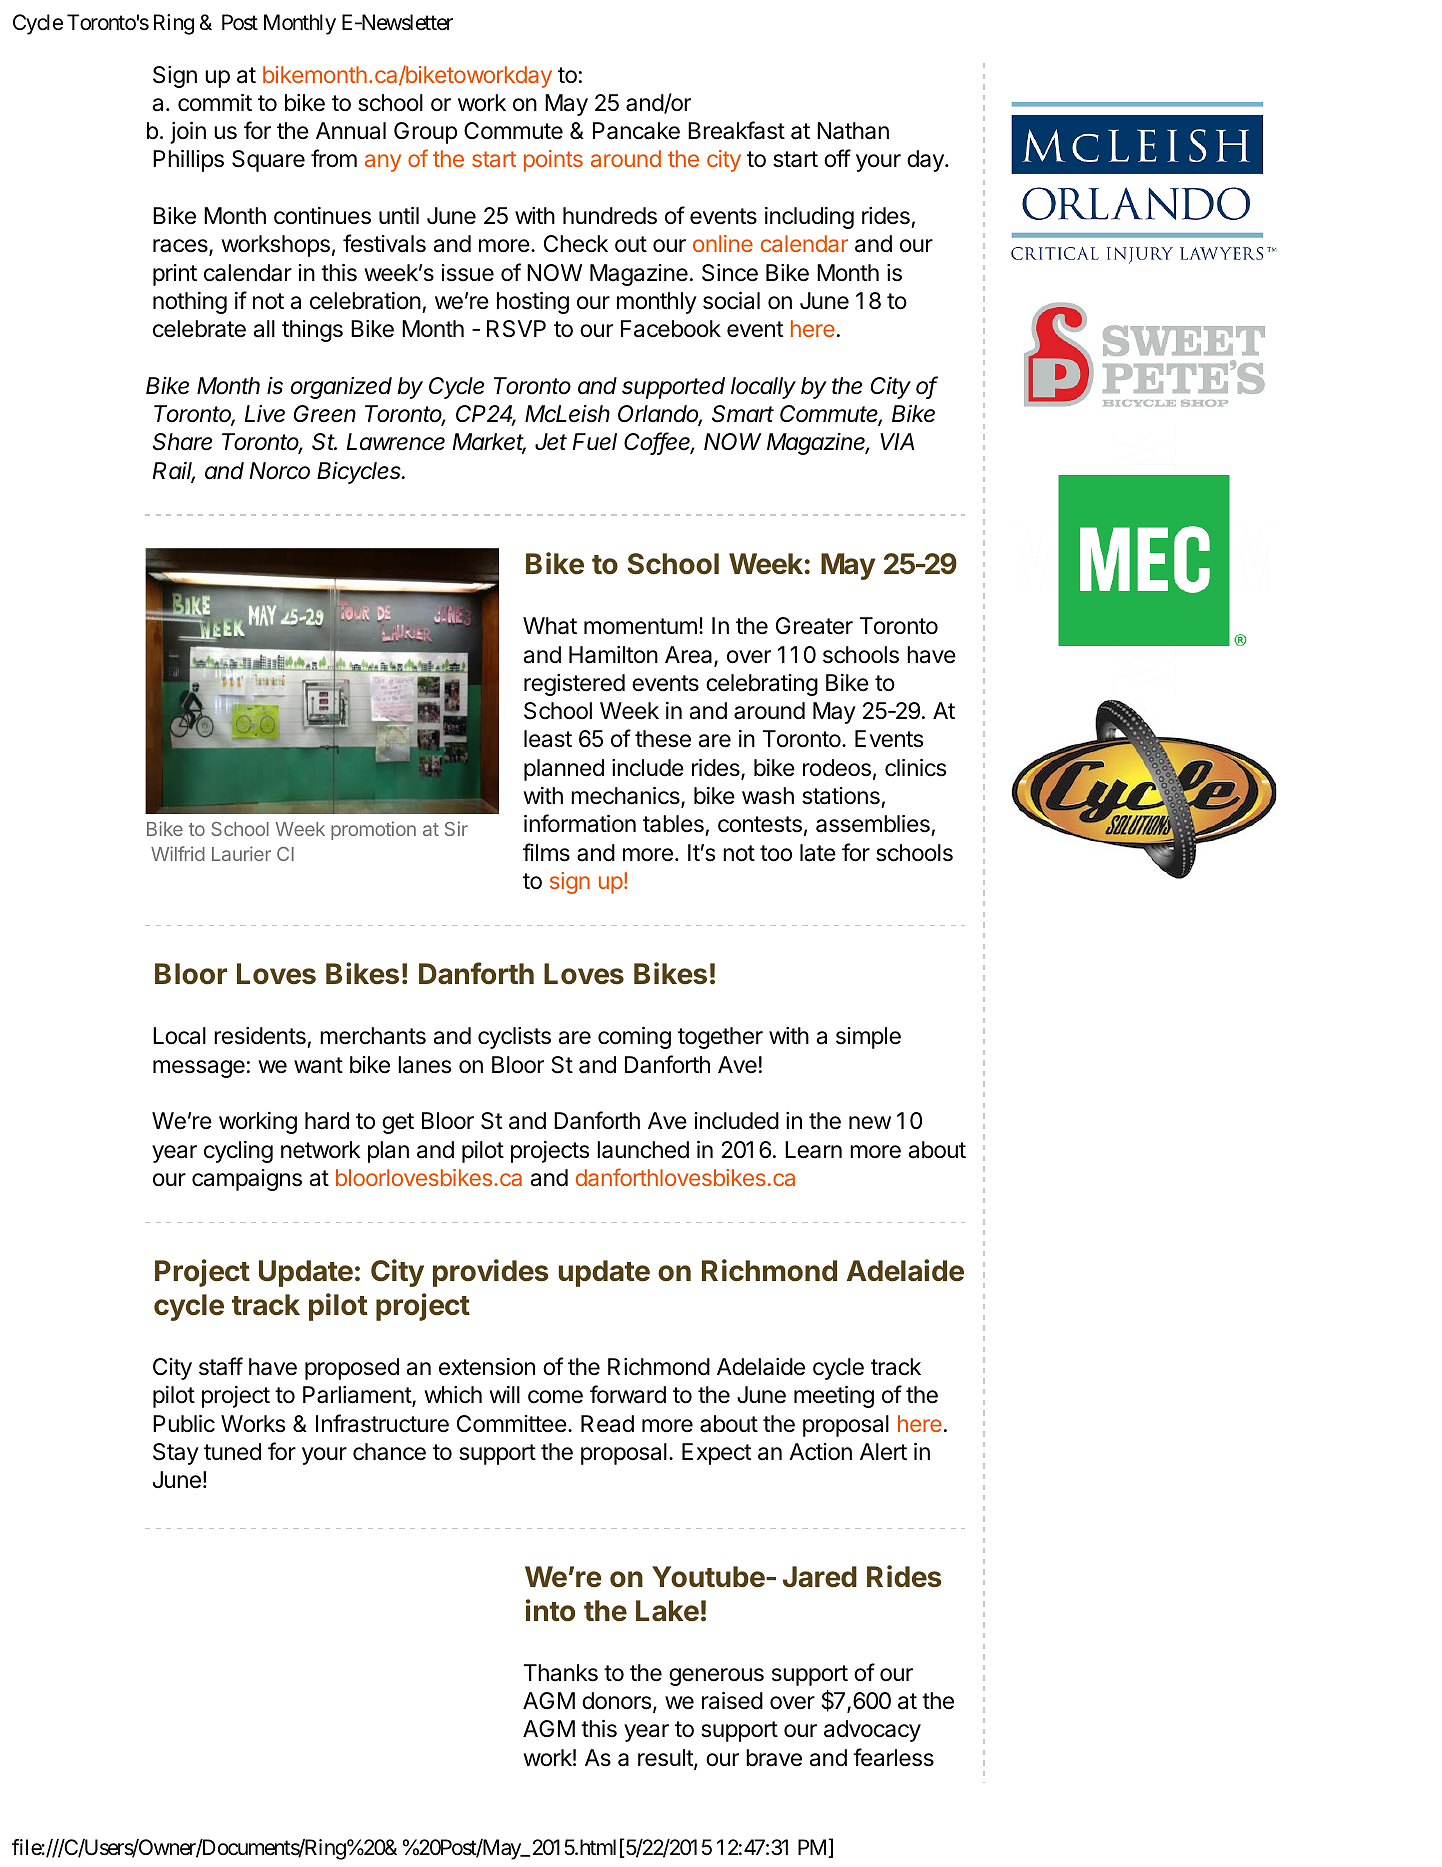 This screenshot has height=1867, width=1442. Describe the element at coordinates (280, 471) in the screenshot. I see `Norco` at that location.
